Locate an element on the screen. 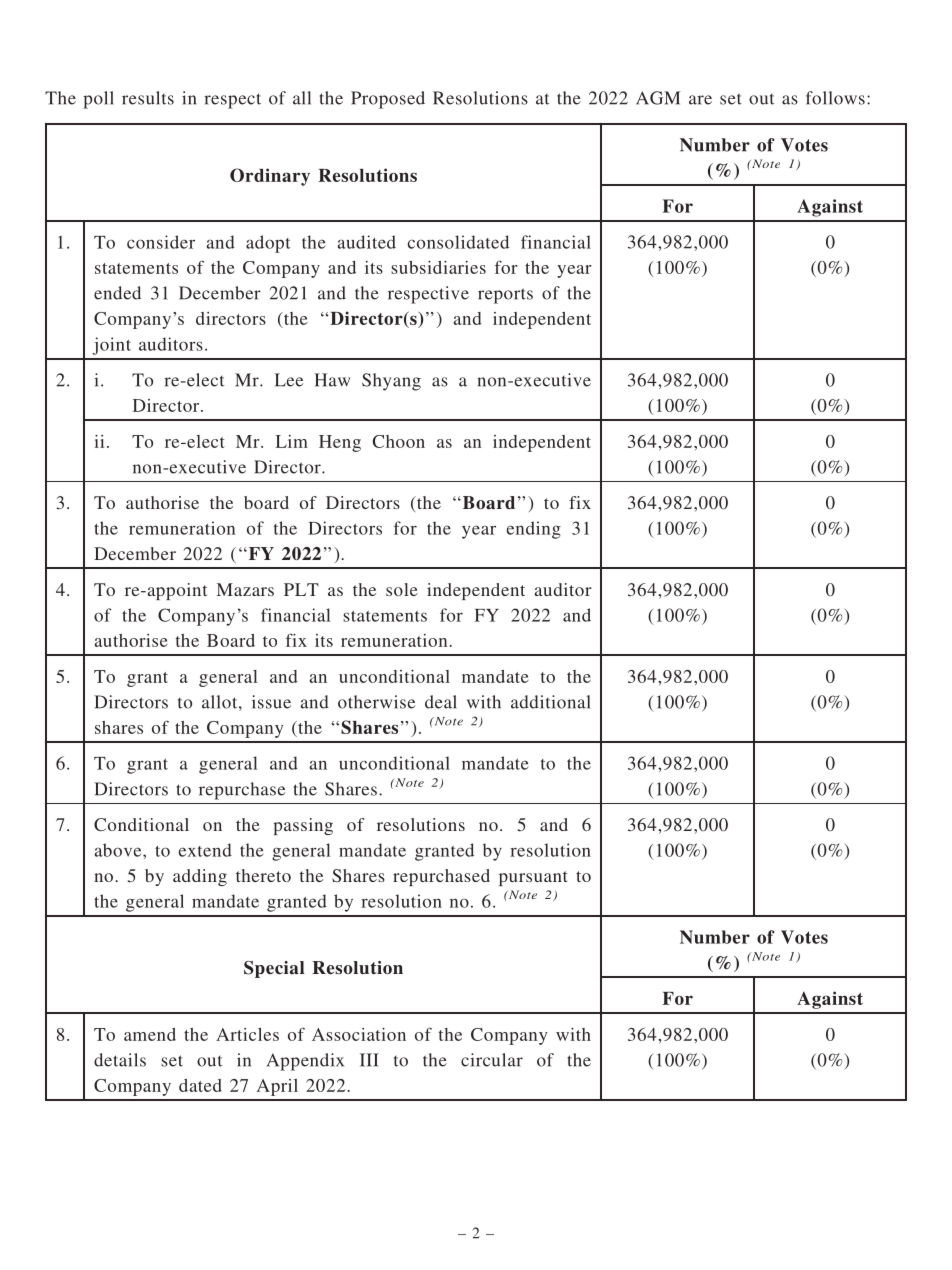 The width and height of the screenshot is (952, 1270). follows is located at coordinates (835, 98).
